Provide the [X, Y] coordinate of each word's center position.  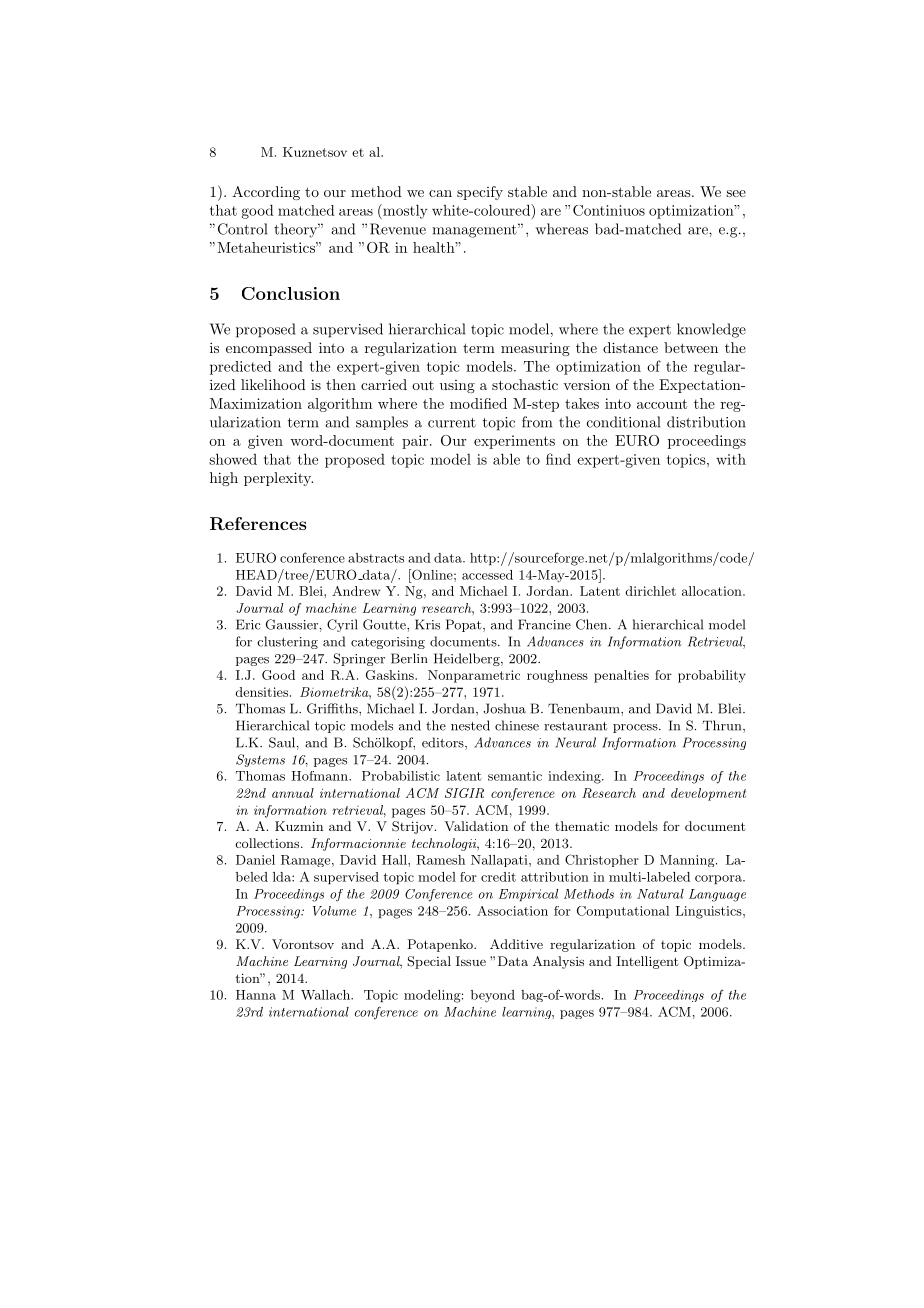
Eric [248, 624]
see [736, 193]
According [266, 193]
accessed [487, 575]
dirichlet [650, 591]
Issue [471, 961]
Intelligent [647, 962]
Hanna [256, 995]
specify [480, 193]
